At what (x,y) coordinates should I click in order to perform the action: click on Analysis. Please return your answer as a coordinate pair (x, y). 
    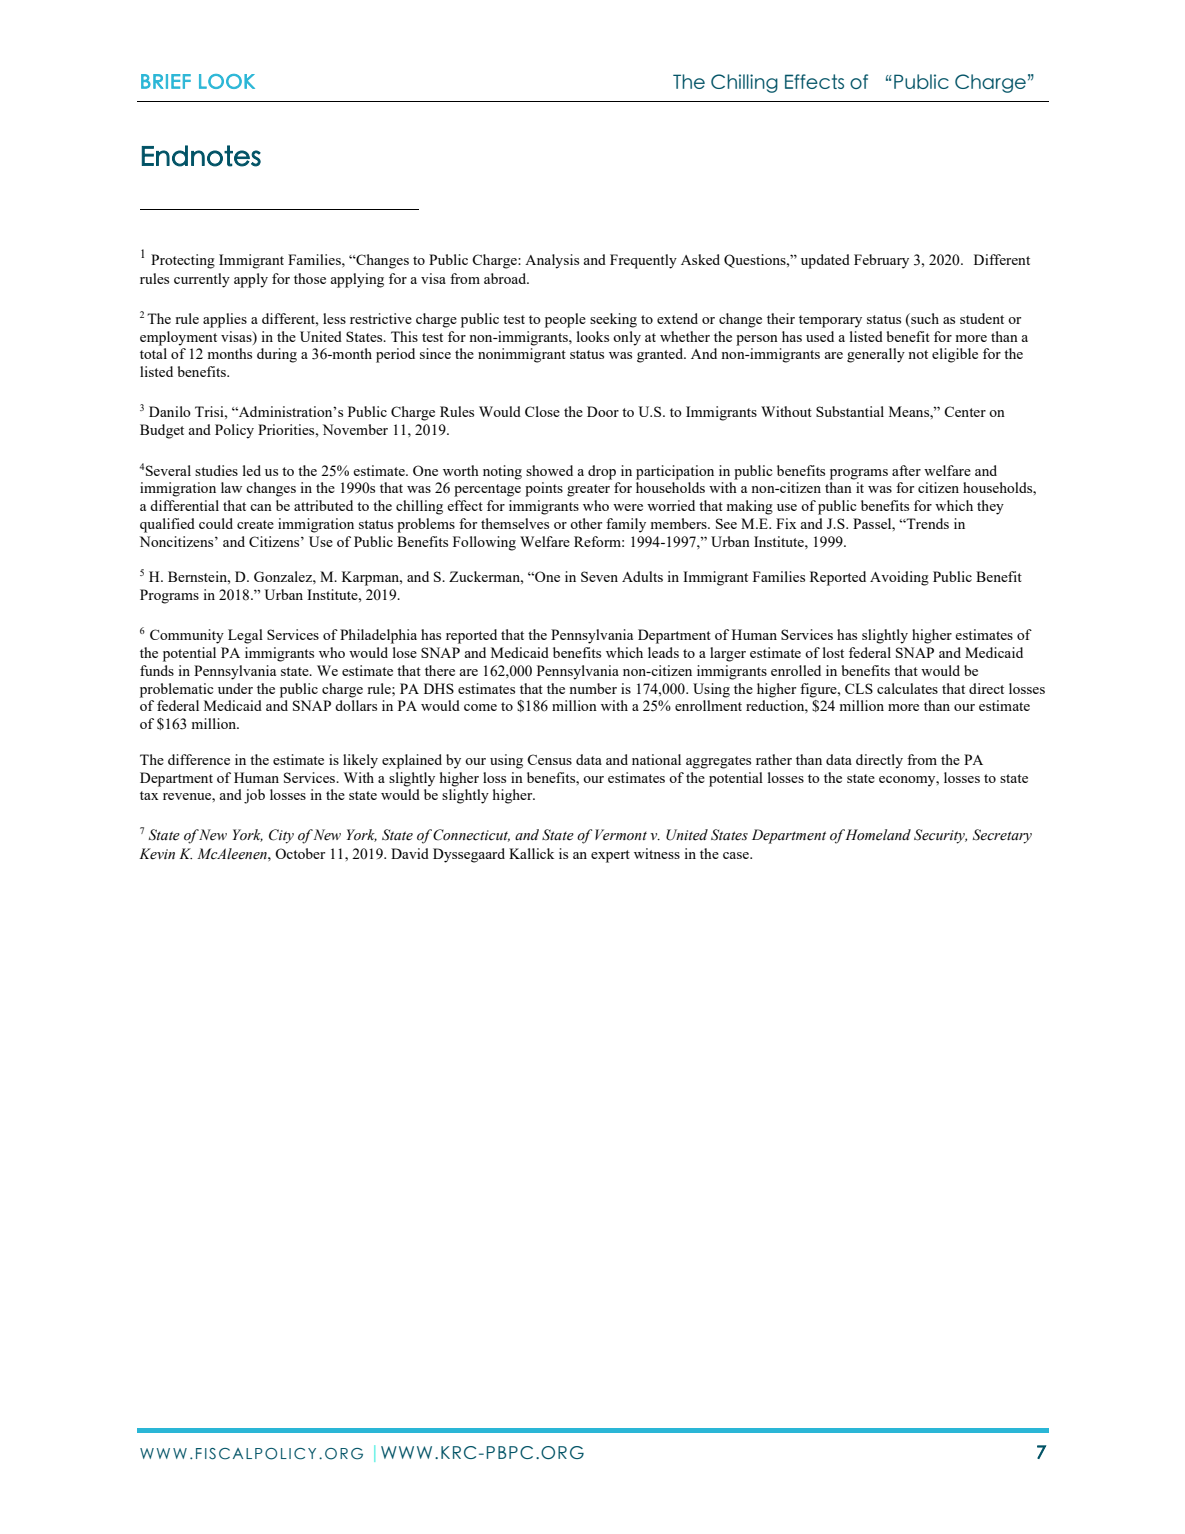
    Looking at the image, I should click on (552, 261).
